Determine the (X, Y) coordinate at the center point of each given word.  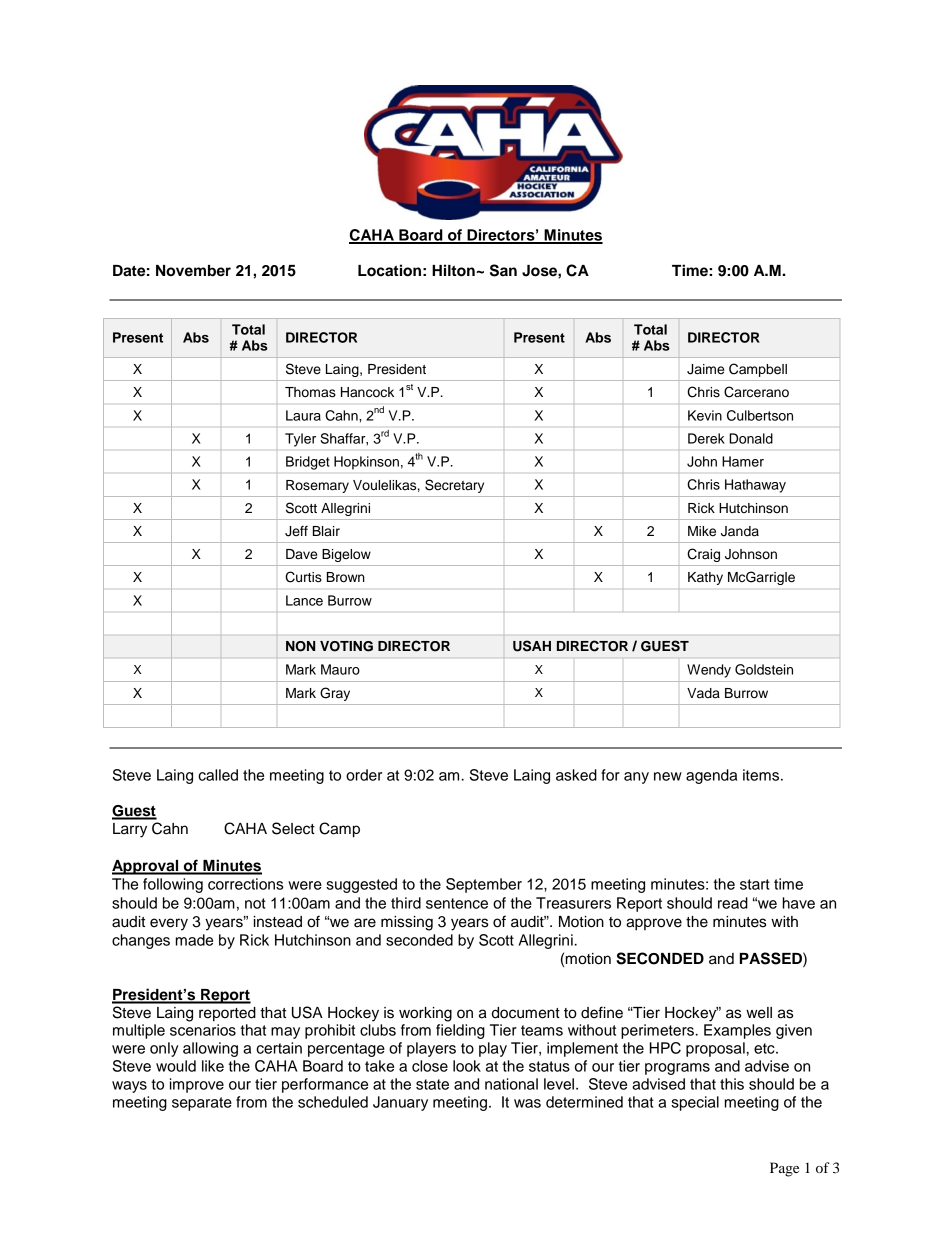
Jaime (705, 369)
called (218, 775)
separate (202, 1104)
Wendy (709, 671)
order (364, 775)
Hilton (454, 270)
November (193, 271)
